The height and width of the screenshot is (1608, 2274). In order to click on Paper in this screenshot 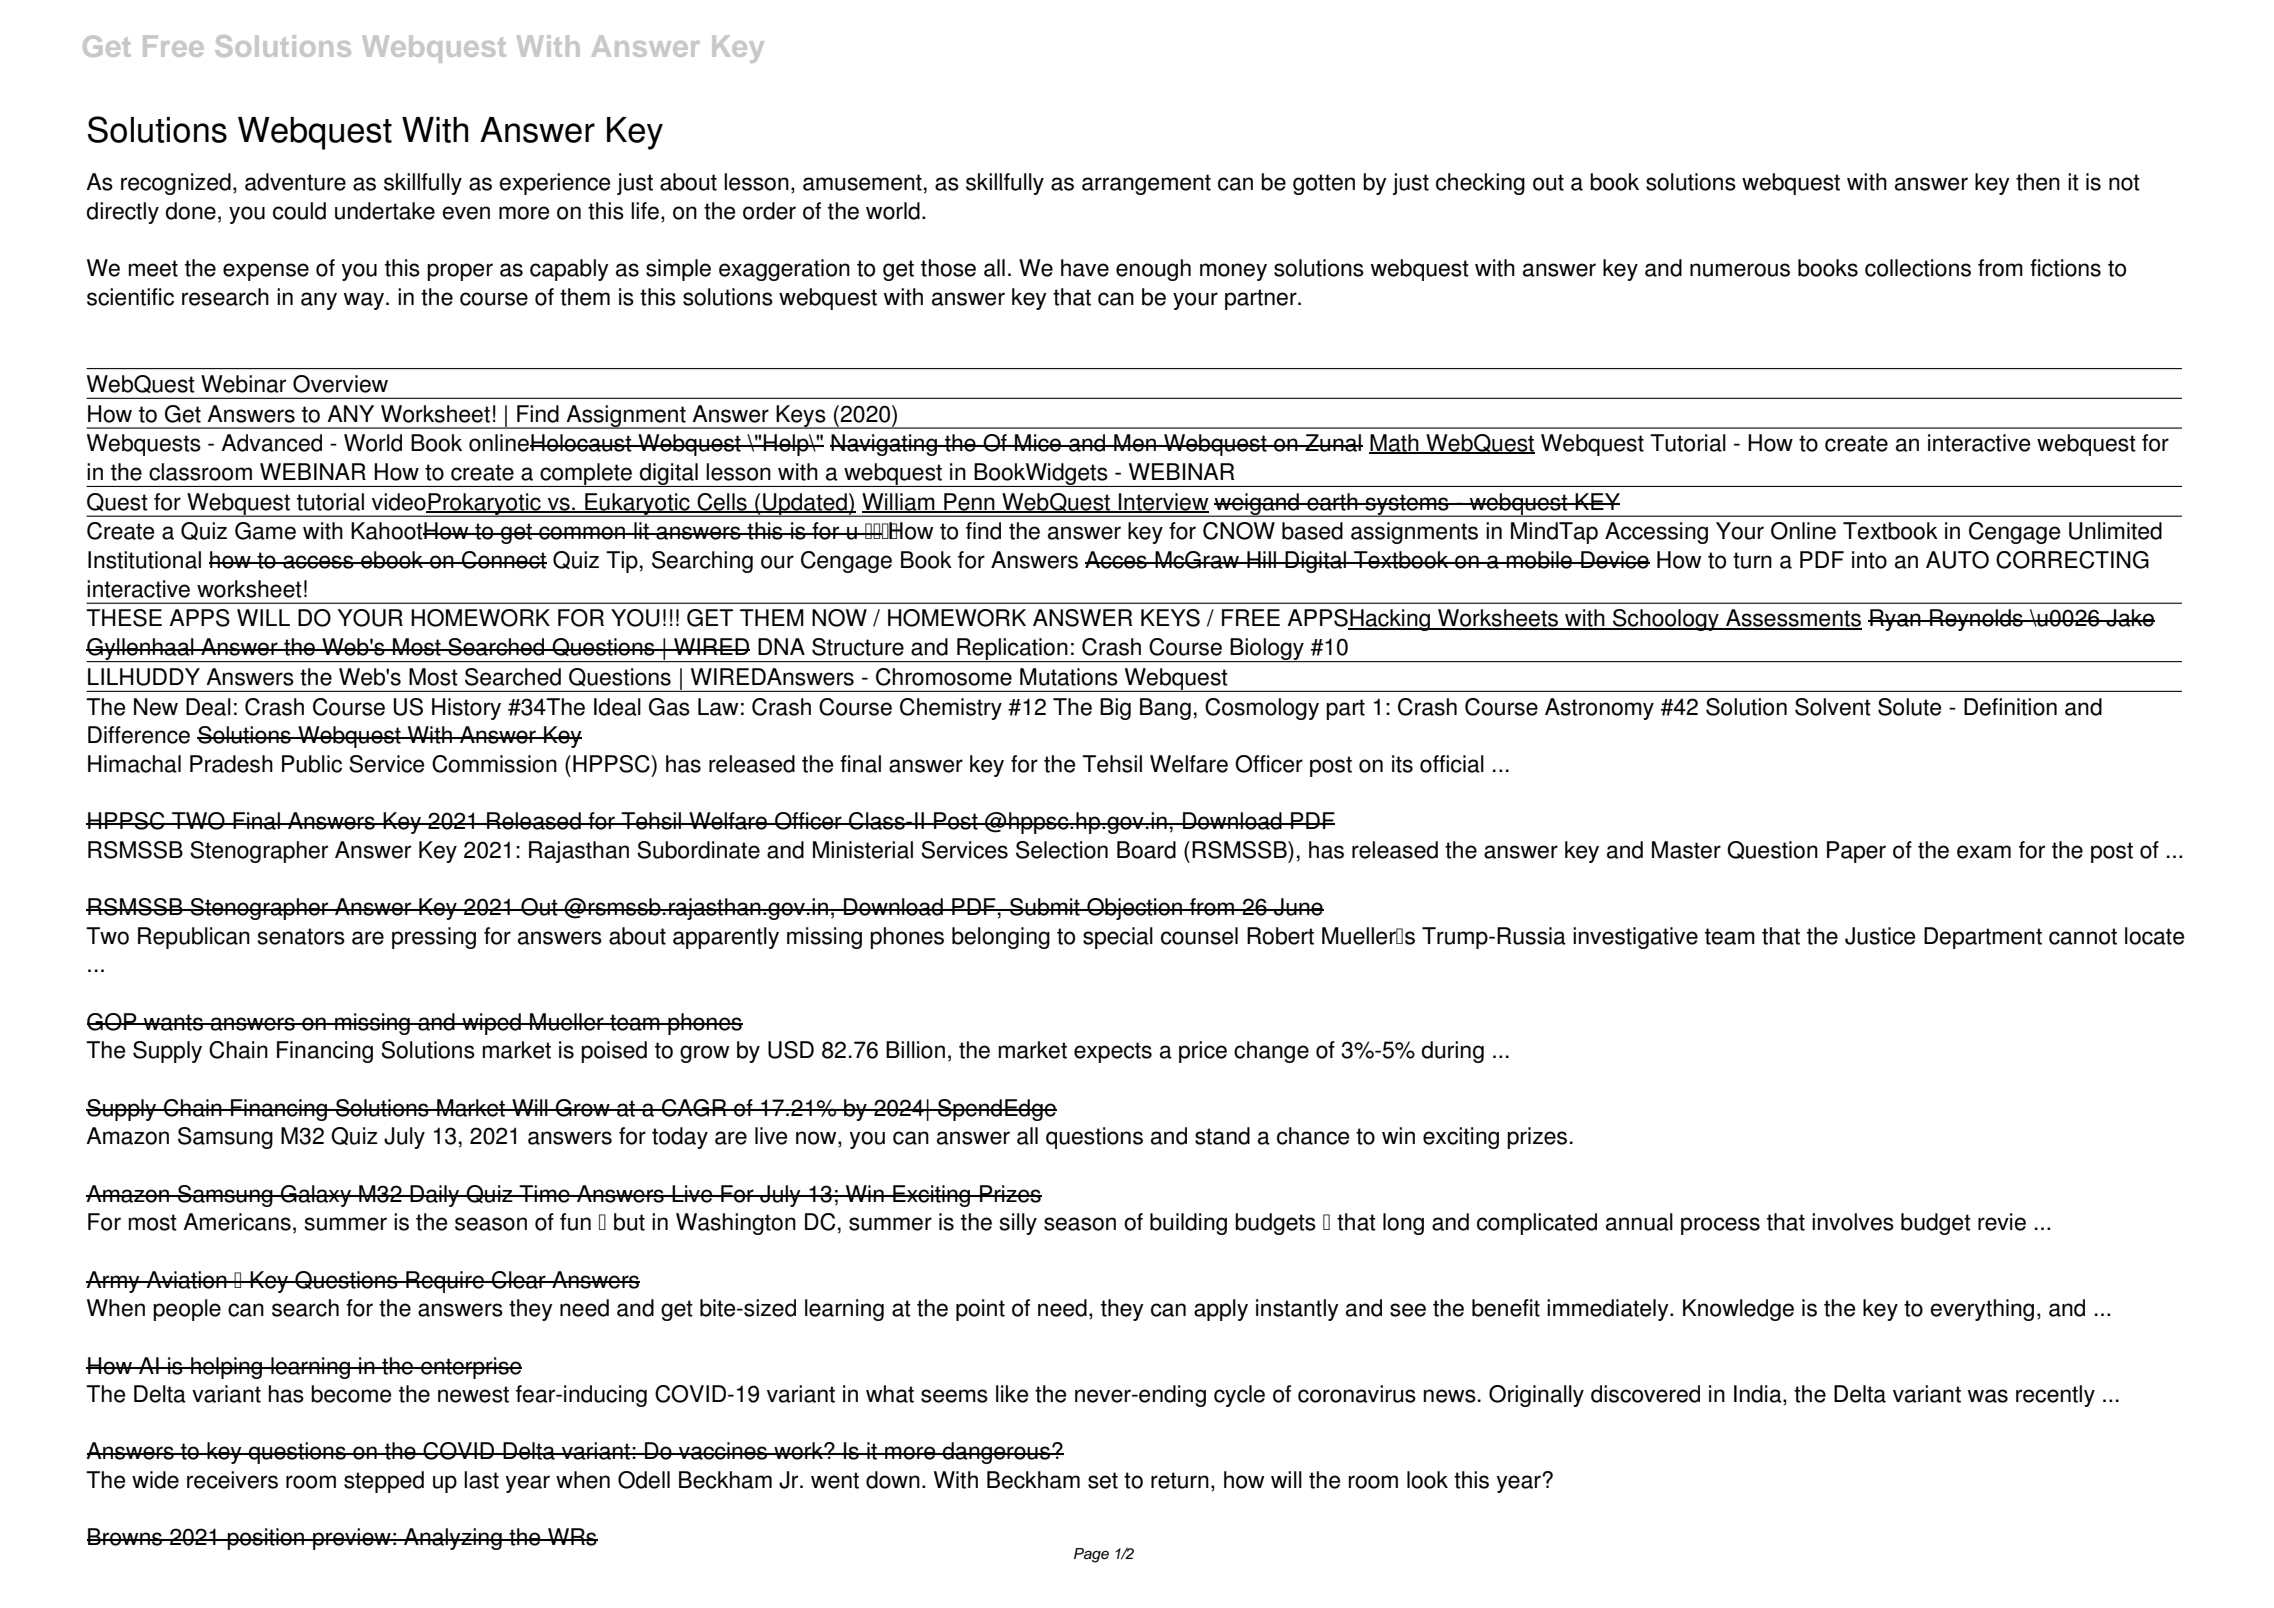, I will do `click(1856, 852)`.
